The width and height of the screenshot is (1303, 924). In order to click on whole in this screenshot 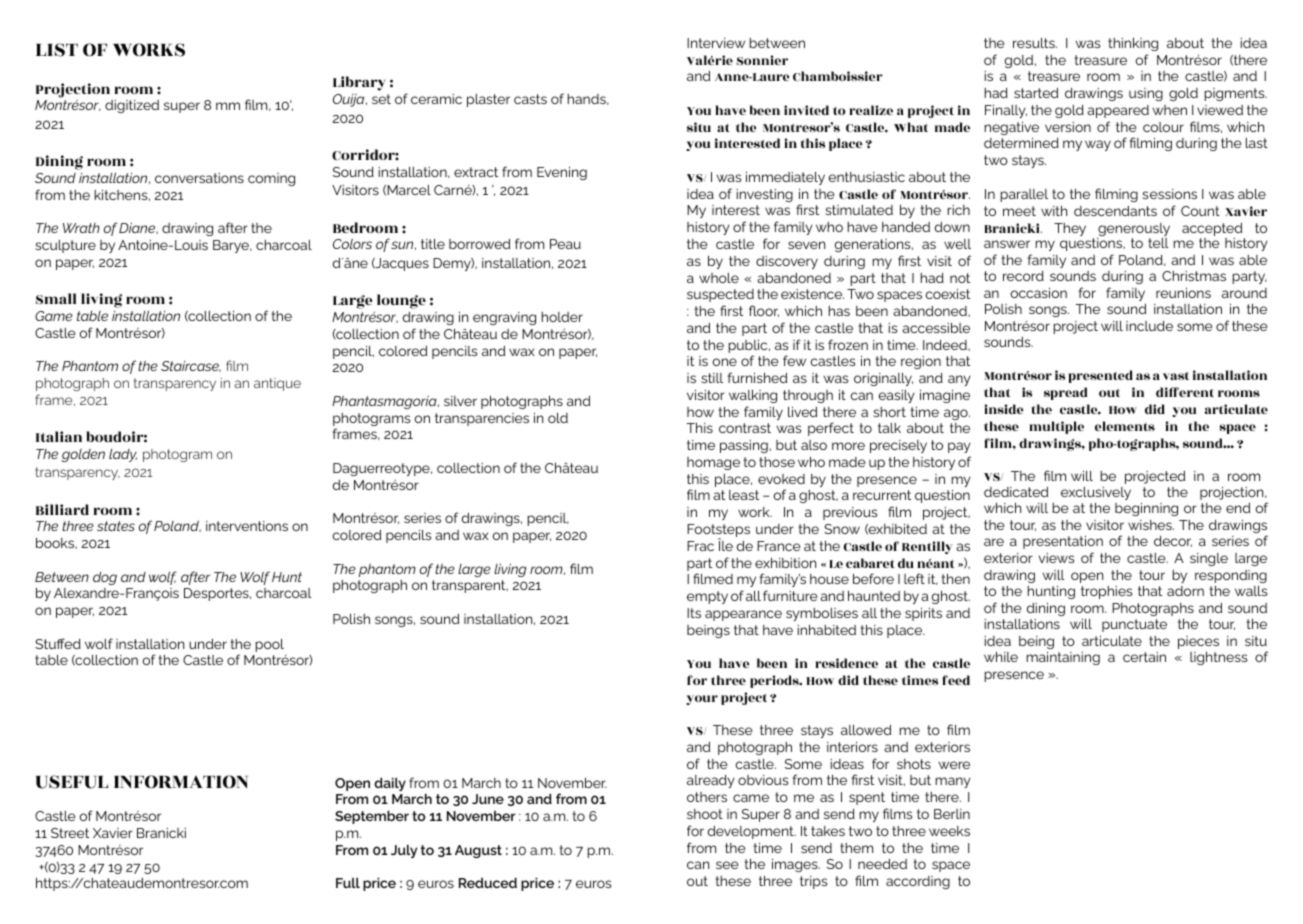, I will do `click(719, 278)`.
